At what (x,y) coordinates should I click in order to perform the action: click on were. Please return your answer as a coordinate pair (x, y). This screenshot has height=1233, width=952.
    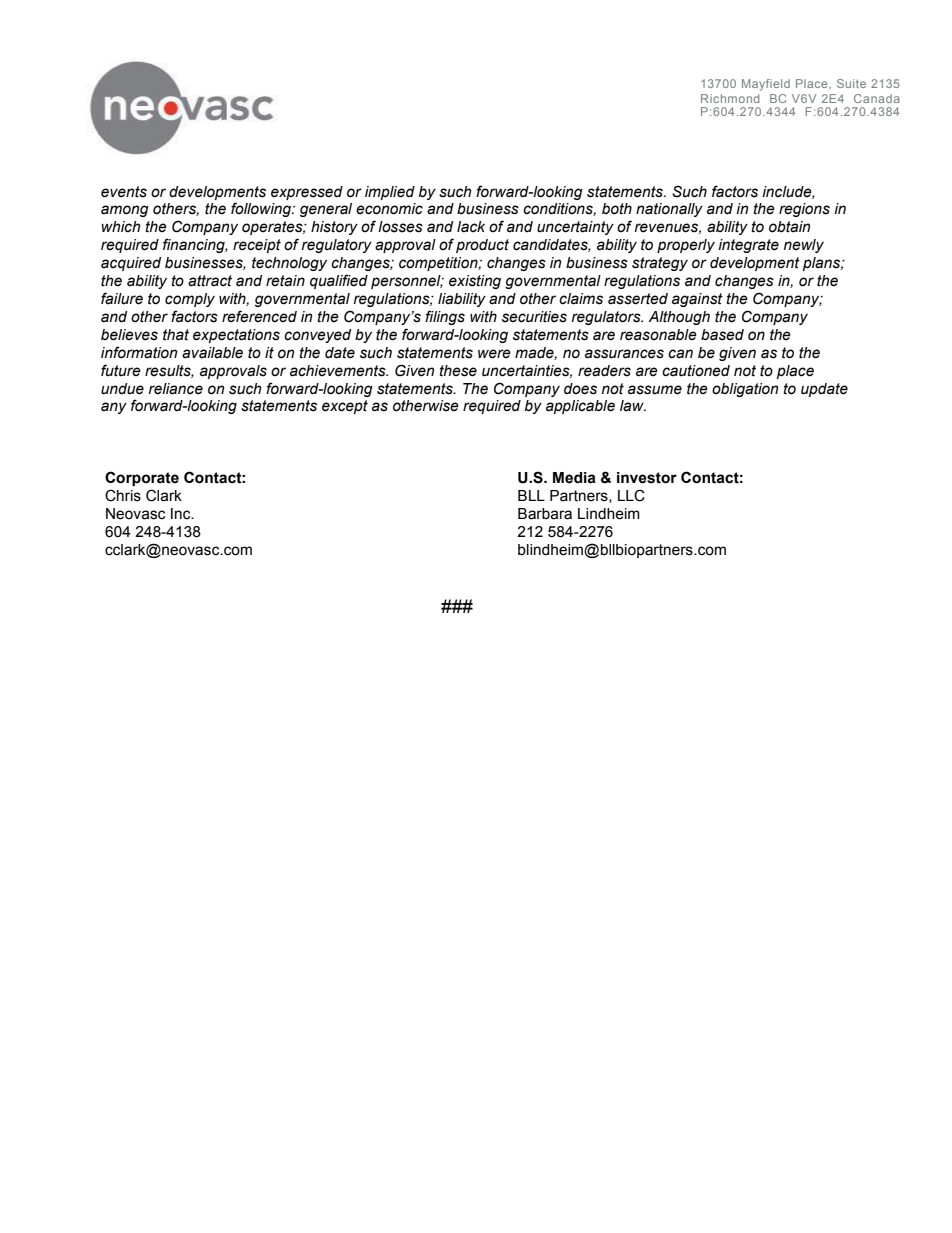
    Looking at the image, I should click on (494, 354).
